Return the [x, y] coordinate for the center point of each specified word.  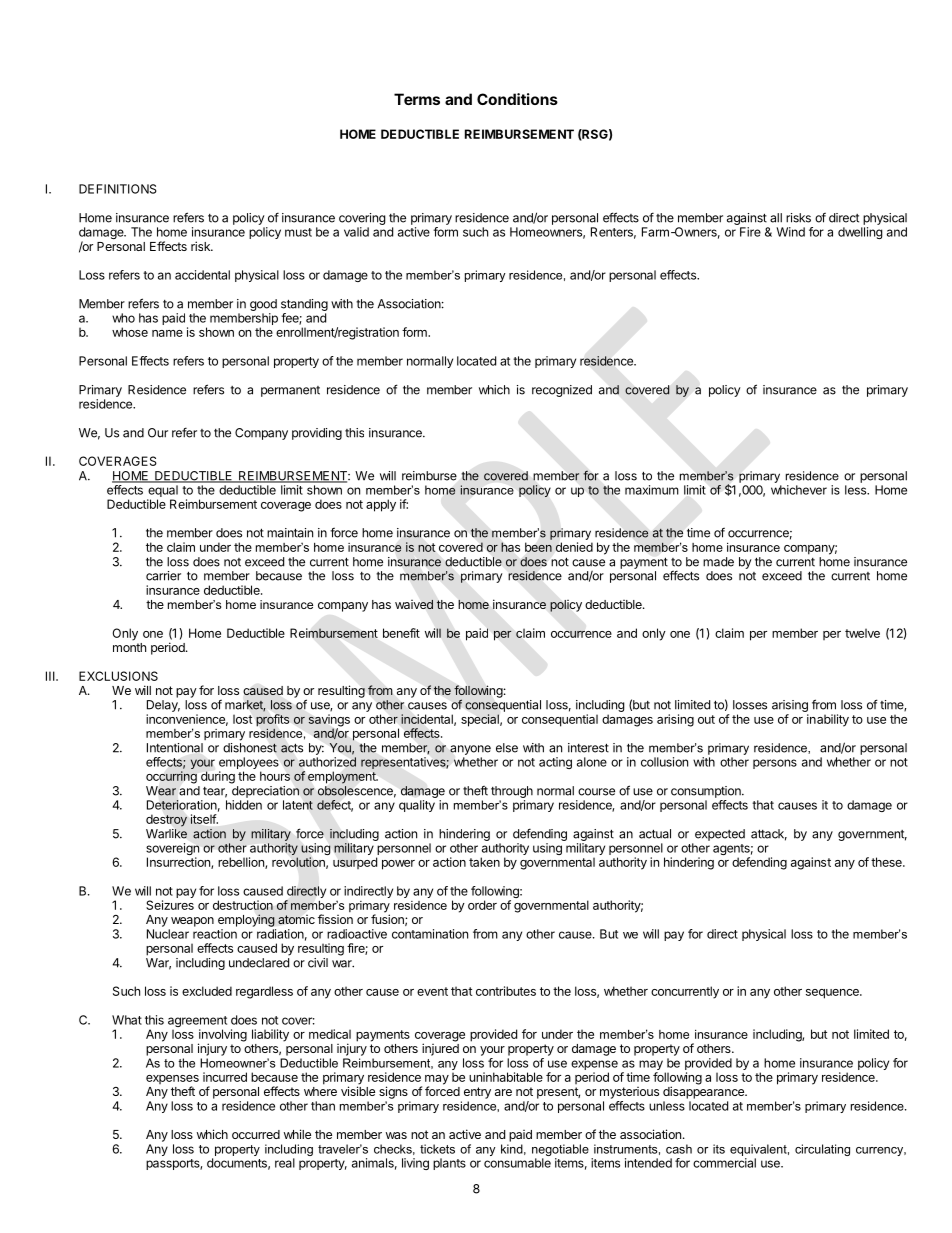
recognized [562, 391]
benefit [401, 633]
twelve [862, 633]
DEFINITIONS [118, 189]
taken [484, 862]
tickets [437, 1149]
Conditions [517, 99]
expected [720, 835]
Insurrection [179, 863]
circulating [822, 1150]
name [167, 333]
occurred [256, 1134]
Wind [790, 232]
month [129, 647]
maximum [652, 490]
